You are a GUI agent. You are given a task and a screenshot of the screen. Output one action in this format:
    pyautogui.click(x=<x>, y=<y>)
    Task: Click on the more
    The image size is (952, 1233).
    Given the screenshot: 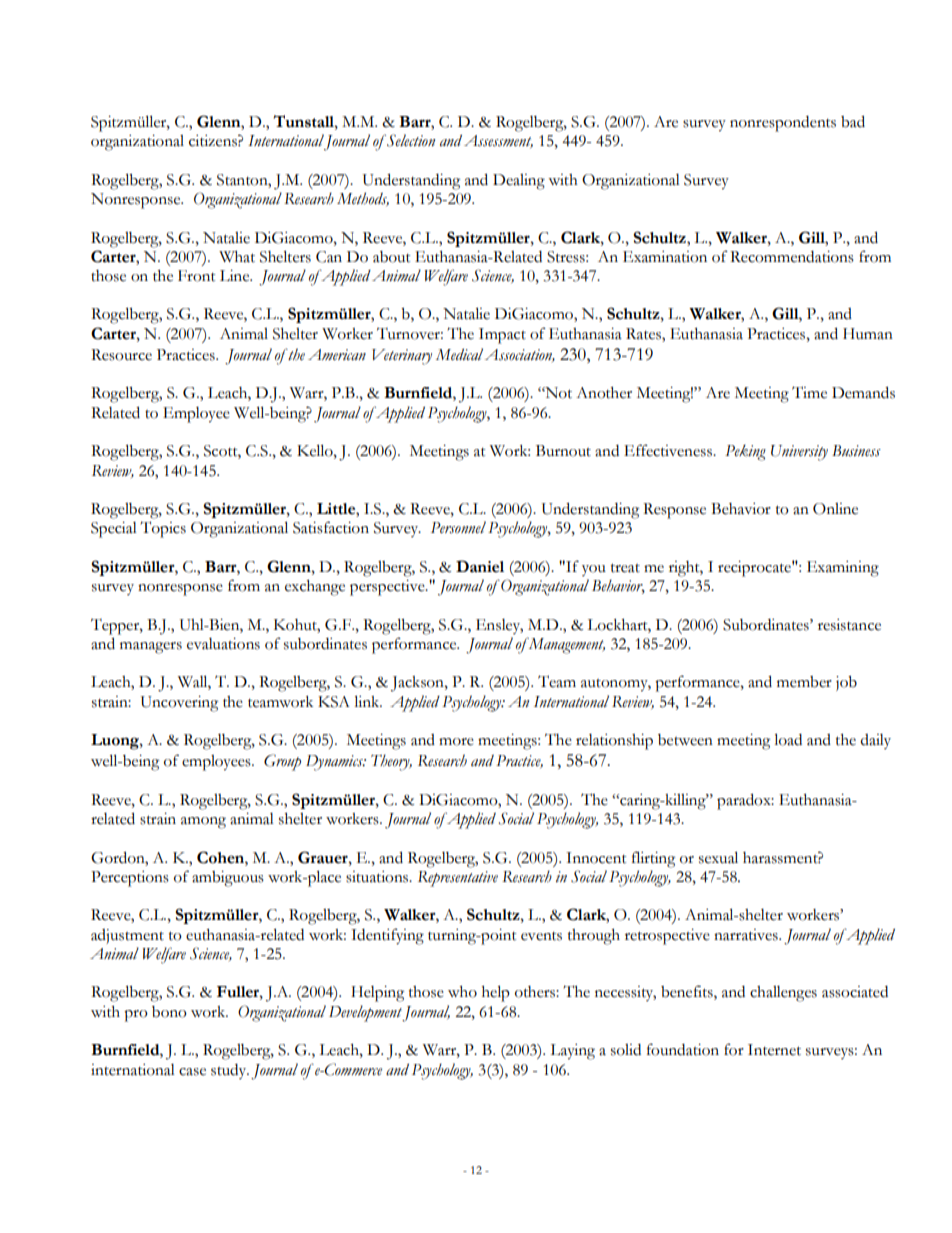 What is the action you would take?
    pyautogui.click(x=456, y=742)
